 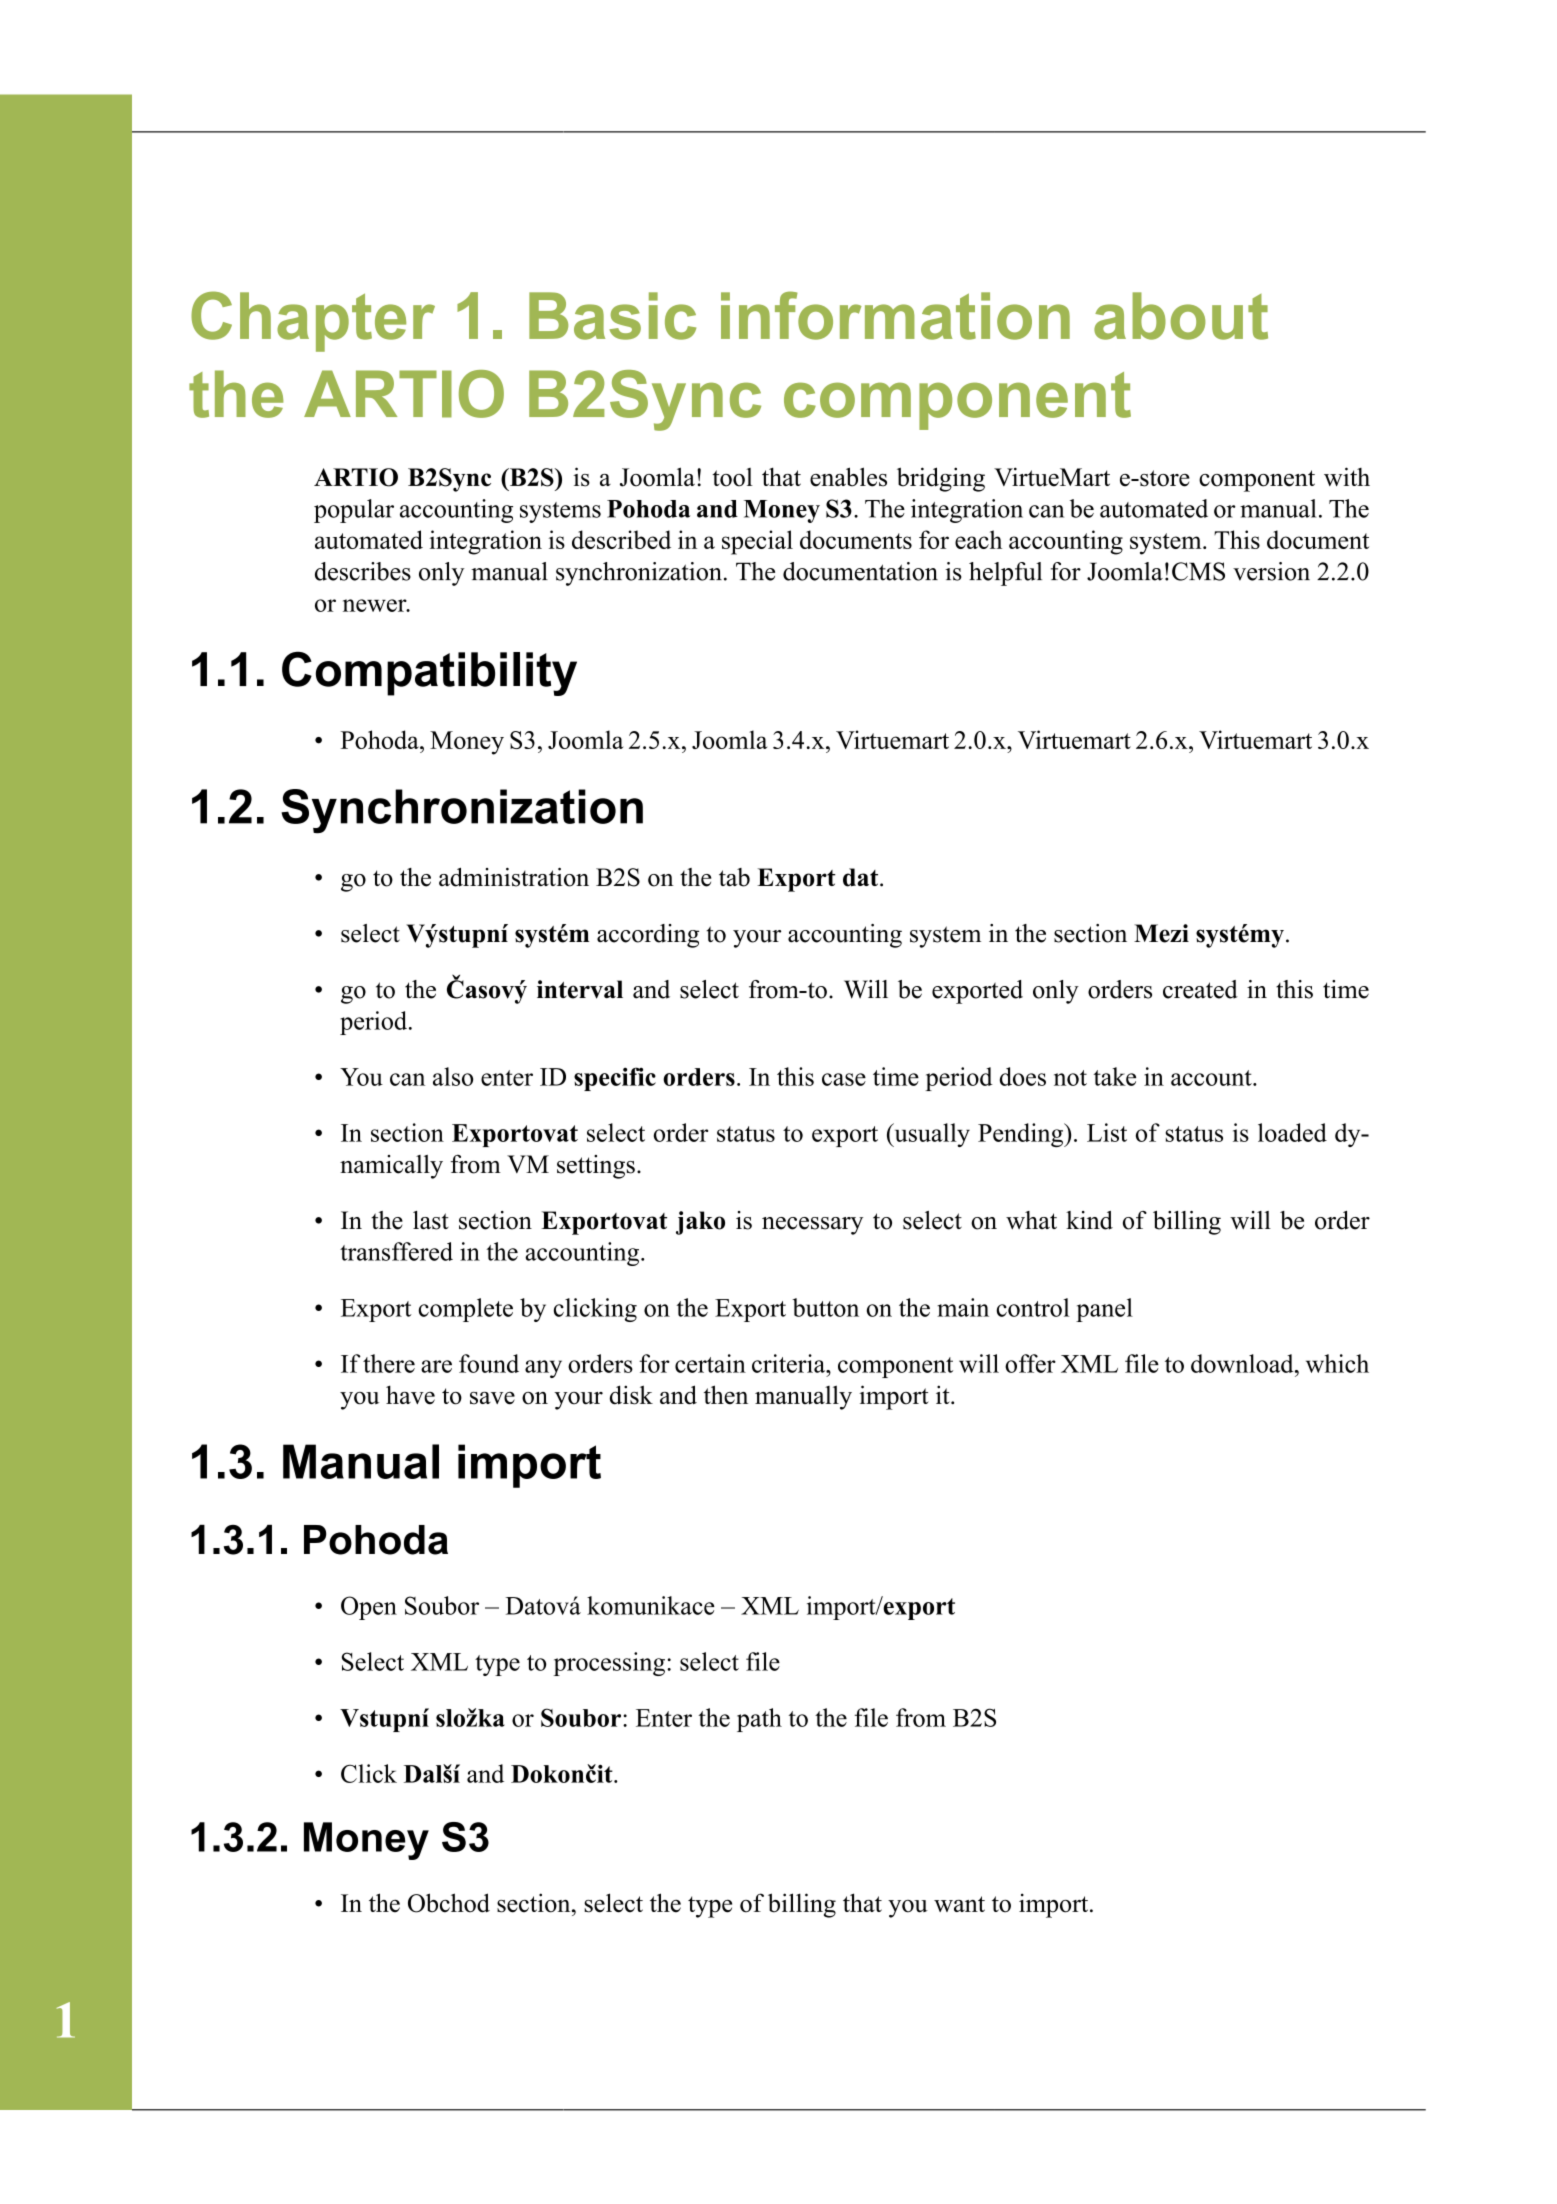 I want to click on criteria, so click(x=790, y=1363).
